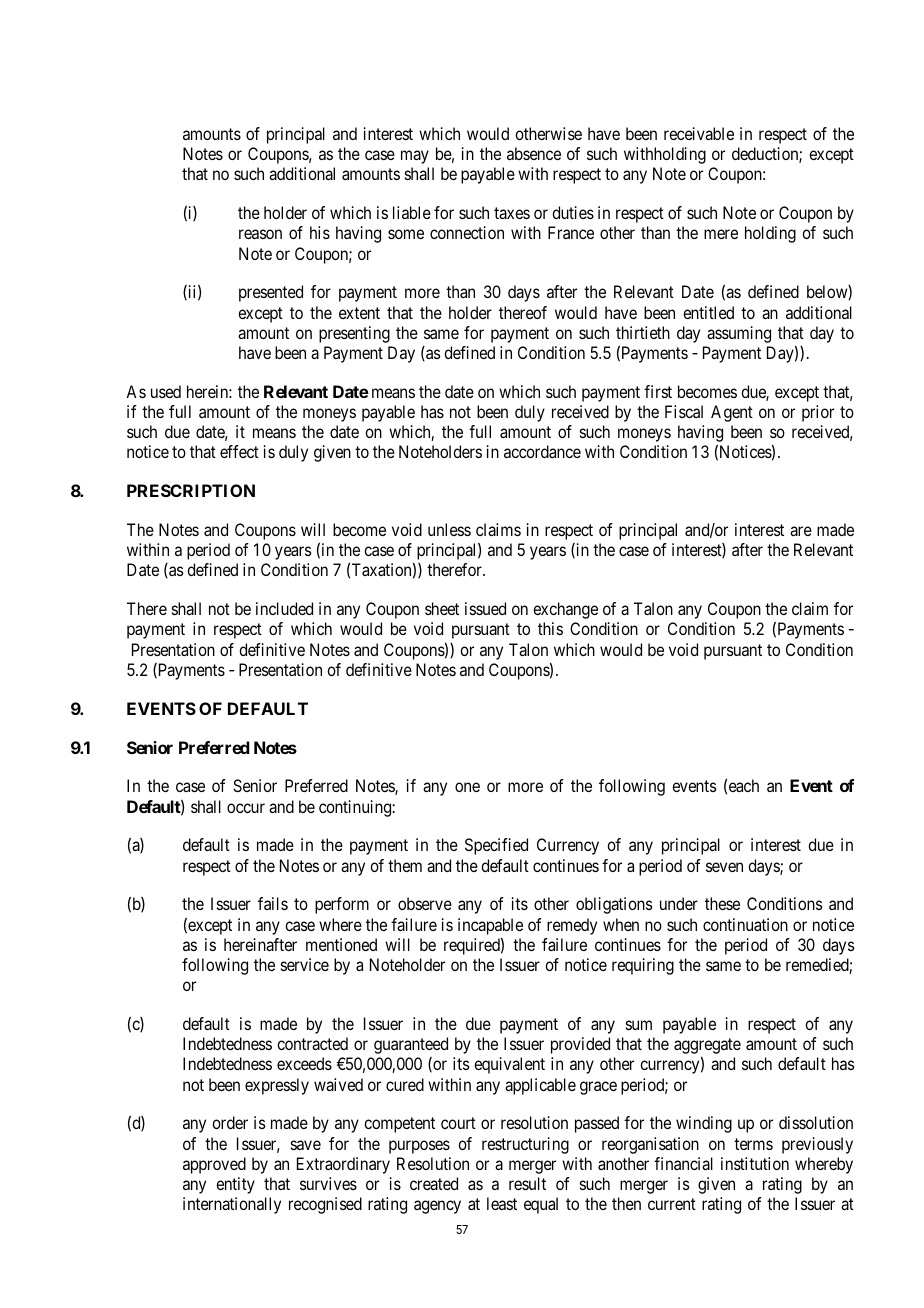 The width and height of the image is (924, 1308). I want to click on PRESCRIPTION, so click(191, 490).
